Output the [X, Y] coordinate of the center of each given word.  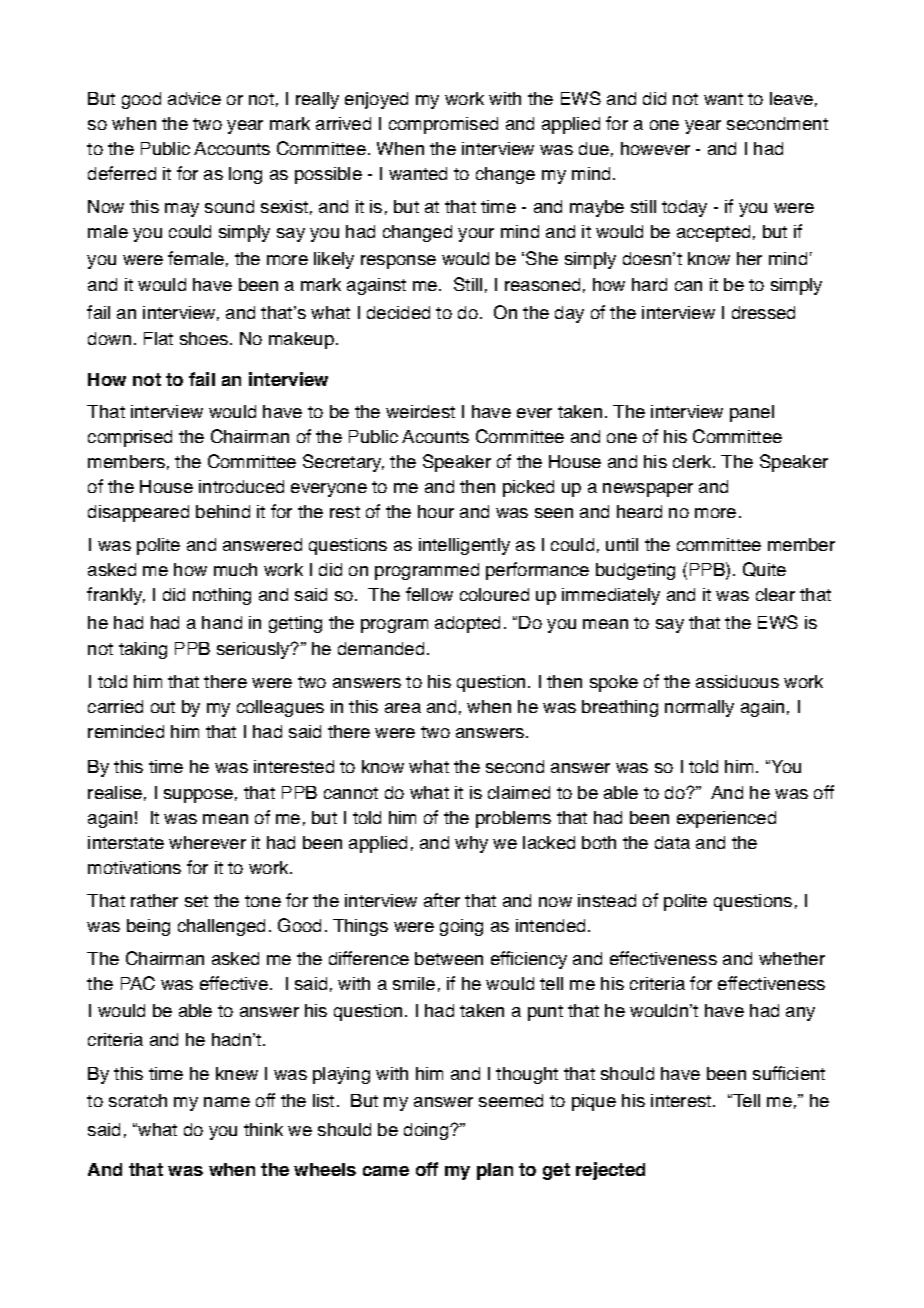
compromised [443, 125]
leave [791, 98]
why [471, 844]
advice [194, 98]
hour [436, 511]
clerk [693, 461]
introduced [241, 486]
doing [427, 1131]
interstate [126, 842]
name [227, 1102]
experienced [726, 819]
